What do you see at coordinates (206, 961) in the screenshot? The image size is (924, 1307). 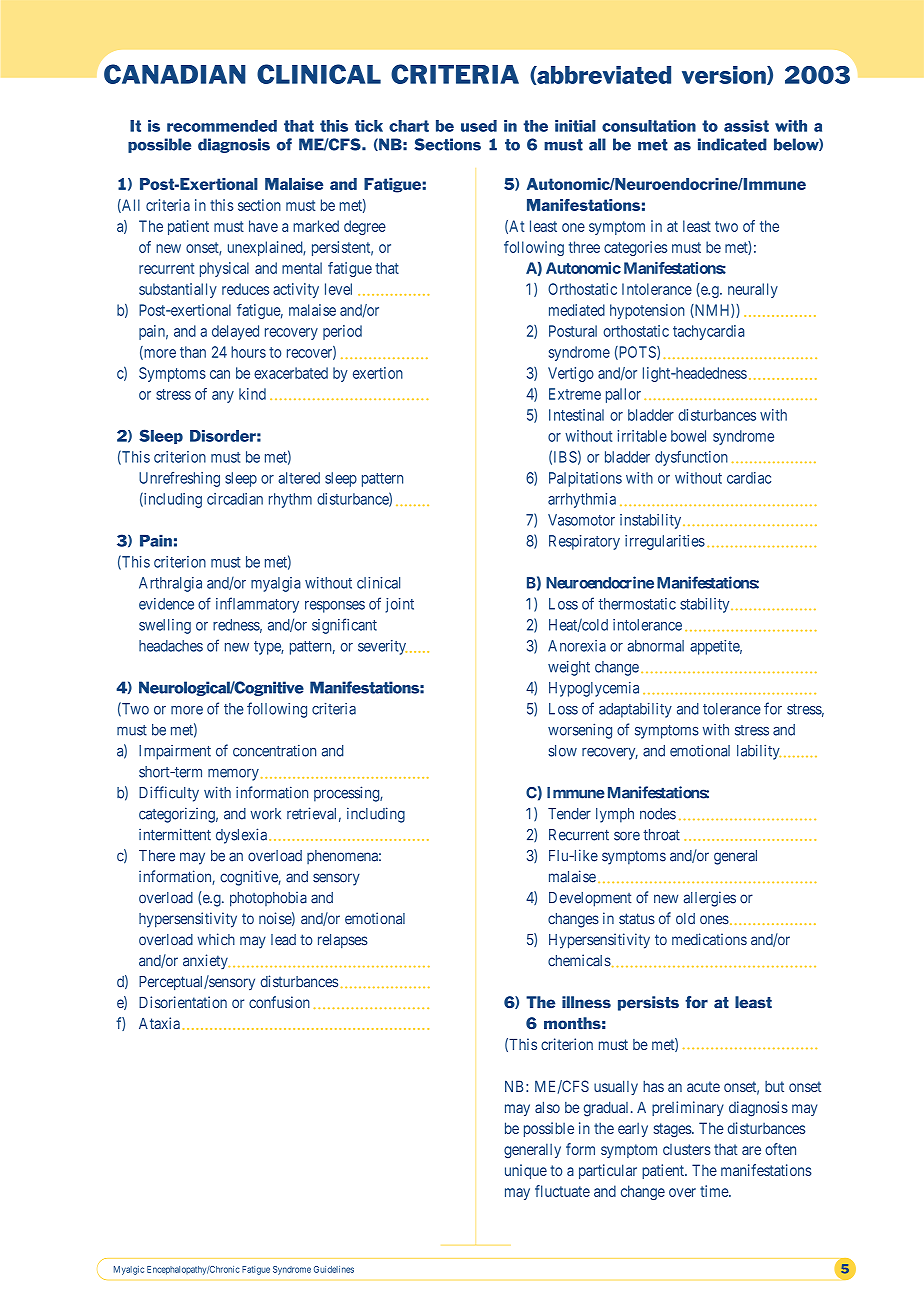 I see `anxiety` at bounding box center [206, 961].
